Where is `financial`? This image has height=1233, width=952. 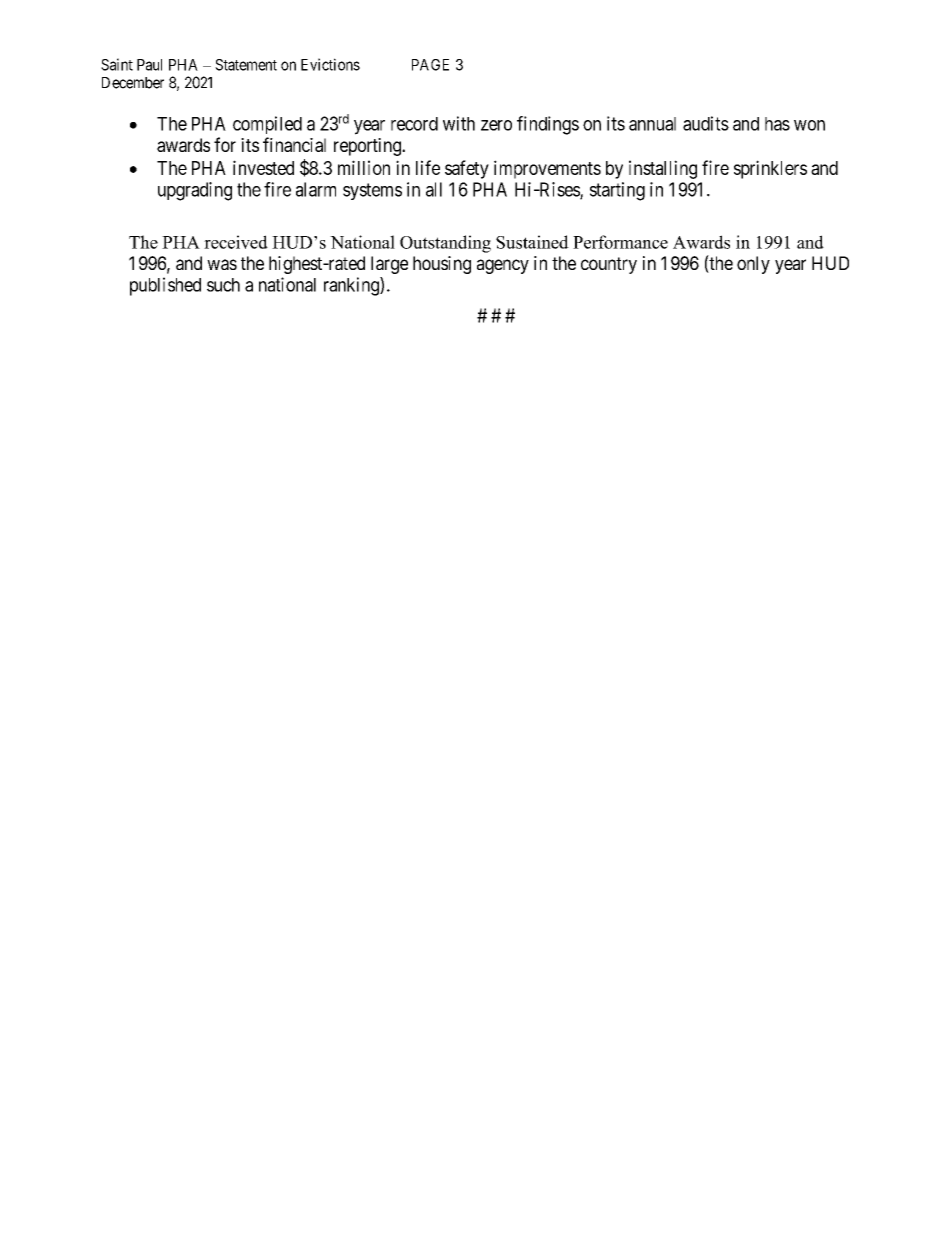 financial is located at coordinates (294, 144).
